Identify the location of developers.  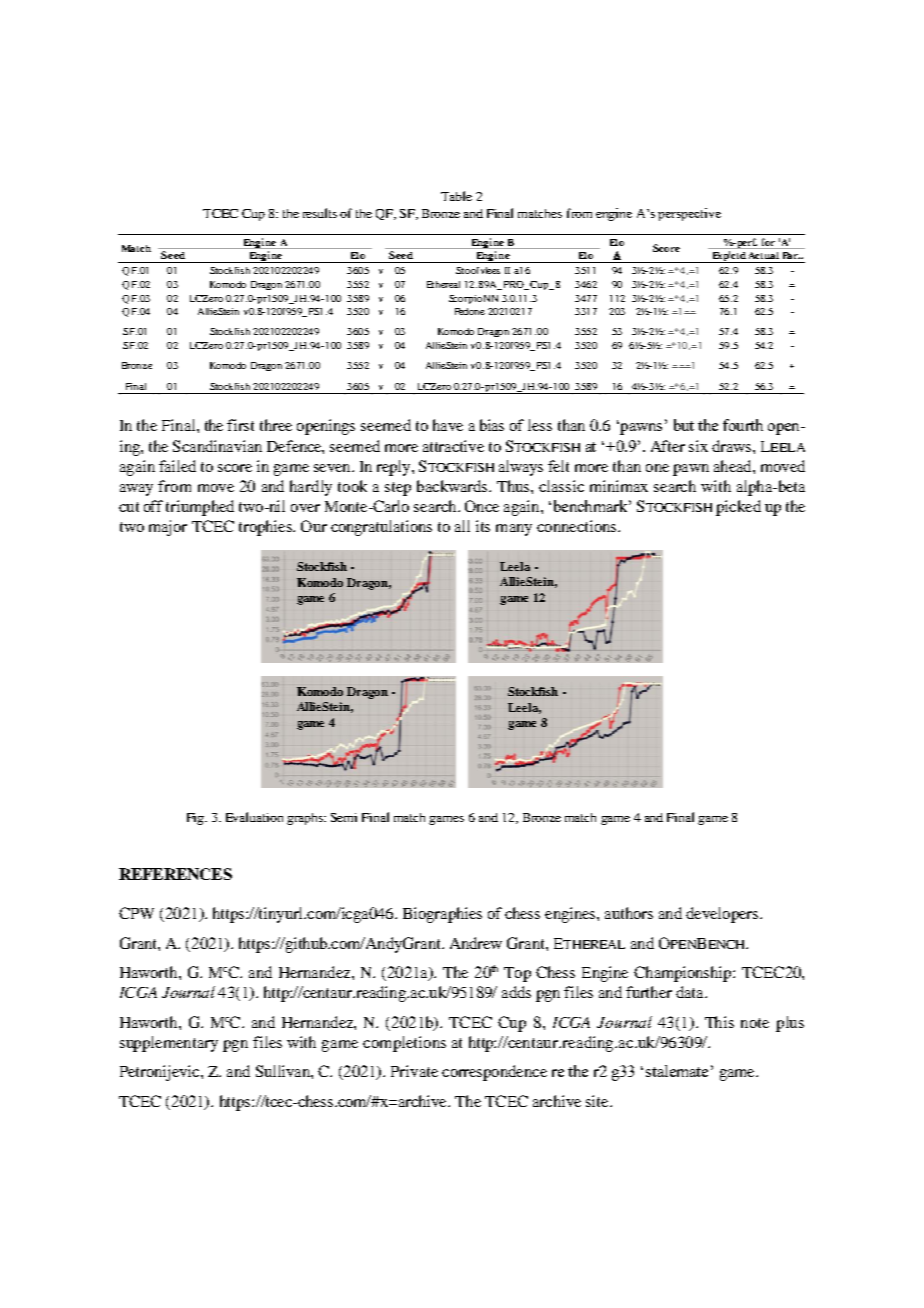
(723, 915).
